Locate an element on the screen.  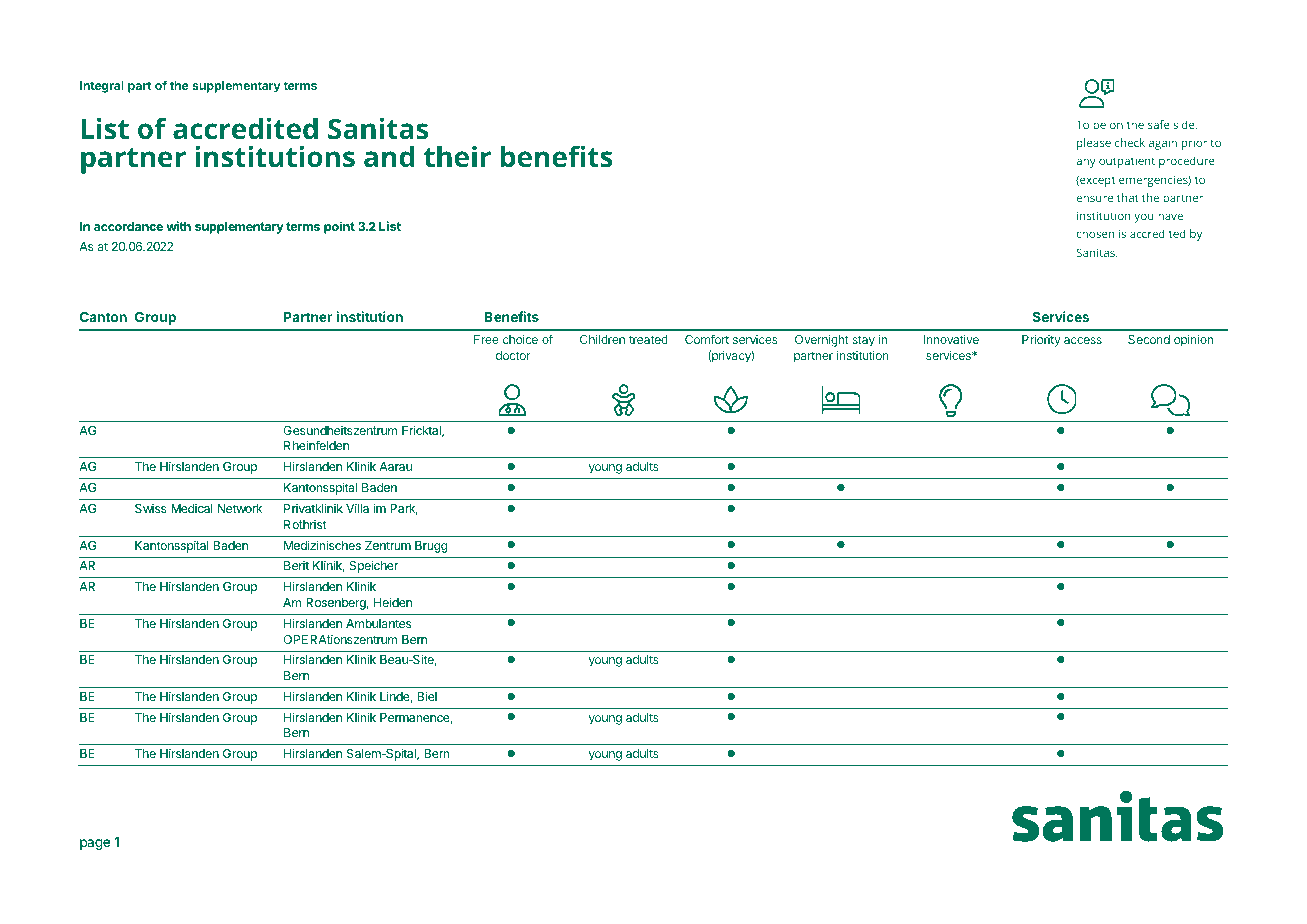
Berit is located at coordinates (296, 565).
